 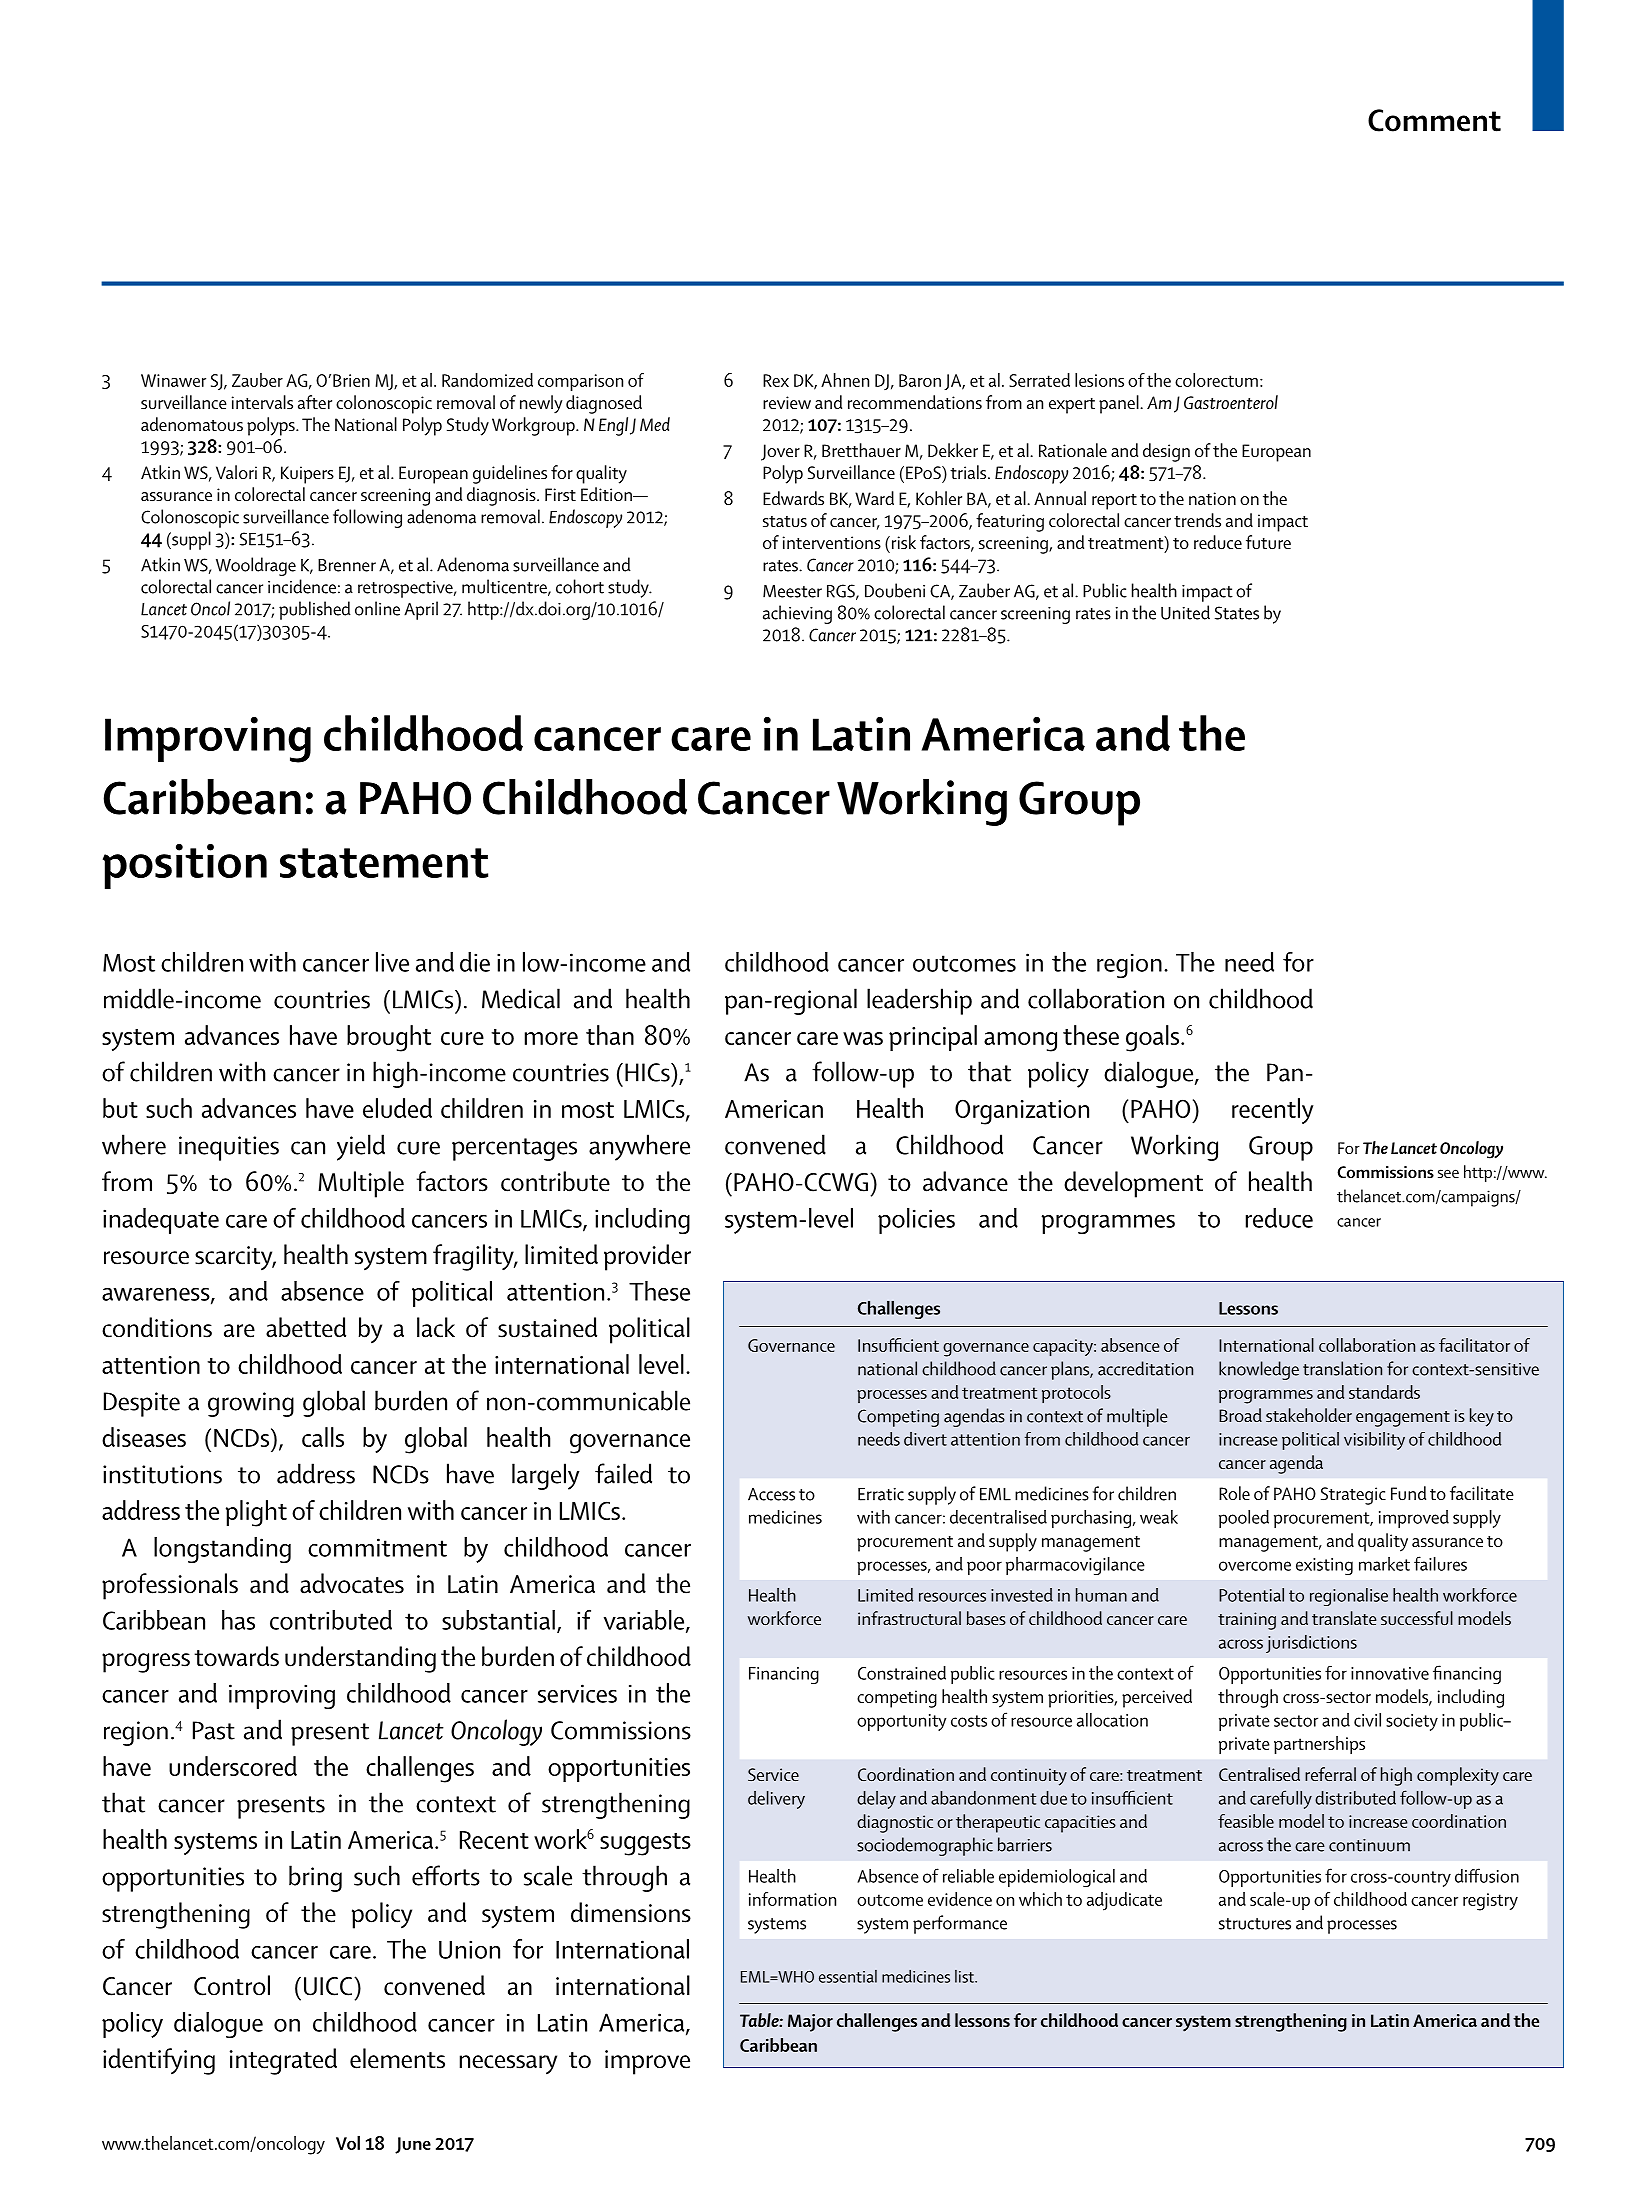 I want to click on Comment, so click(x=1434, y=120).
